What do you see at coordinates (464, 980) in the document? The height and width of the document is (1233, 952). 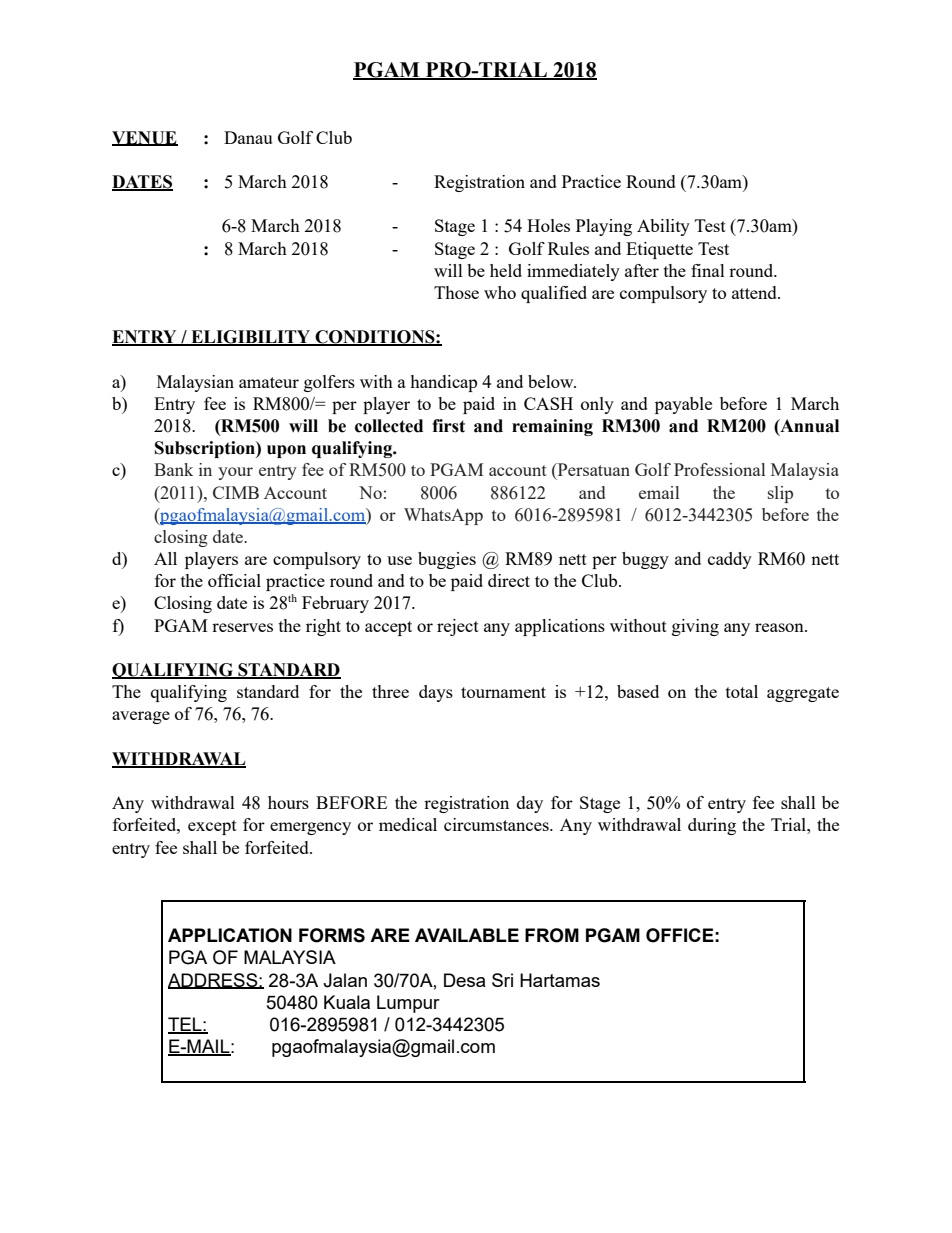 I see `Desa` at bounding box center [464, 980].
